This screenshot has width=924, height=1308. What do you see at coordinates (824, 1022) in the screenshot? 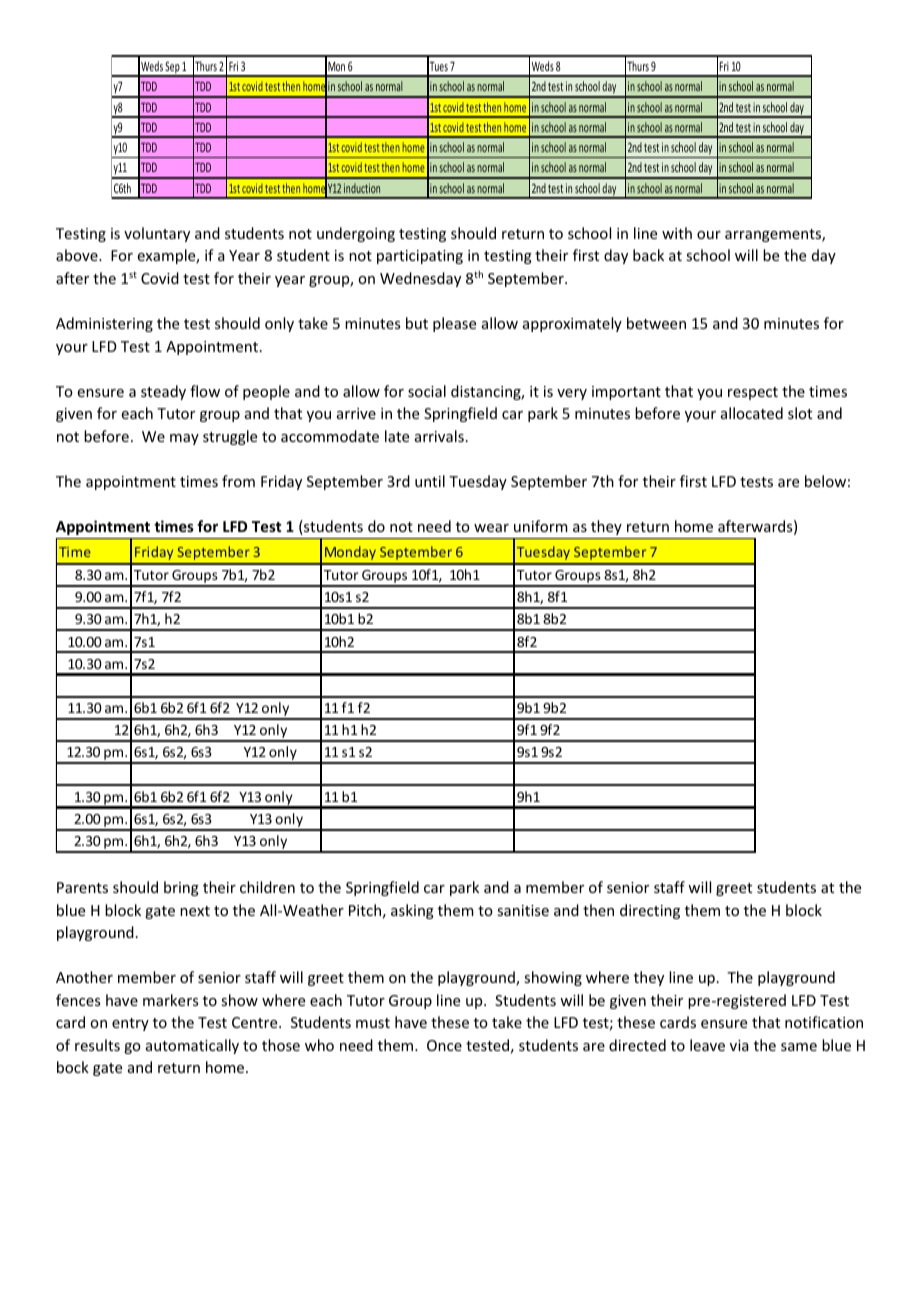
I see `notification` at bounding box center [824, 1022].
